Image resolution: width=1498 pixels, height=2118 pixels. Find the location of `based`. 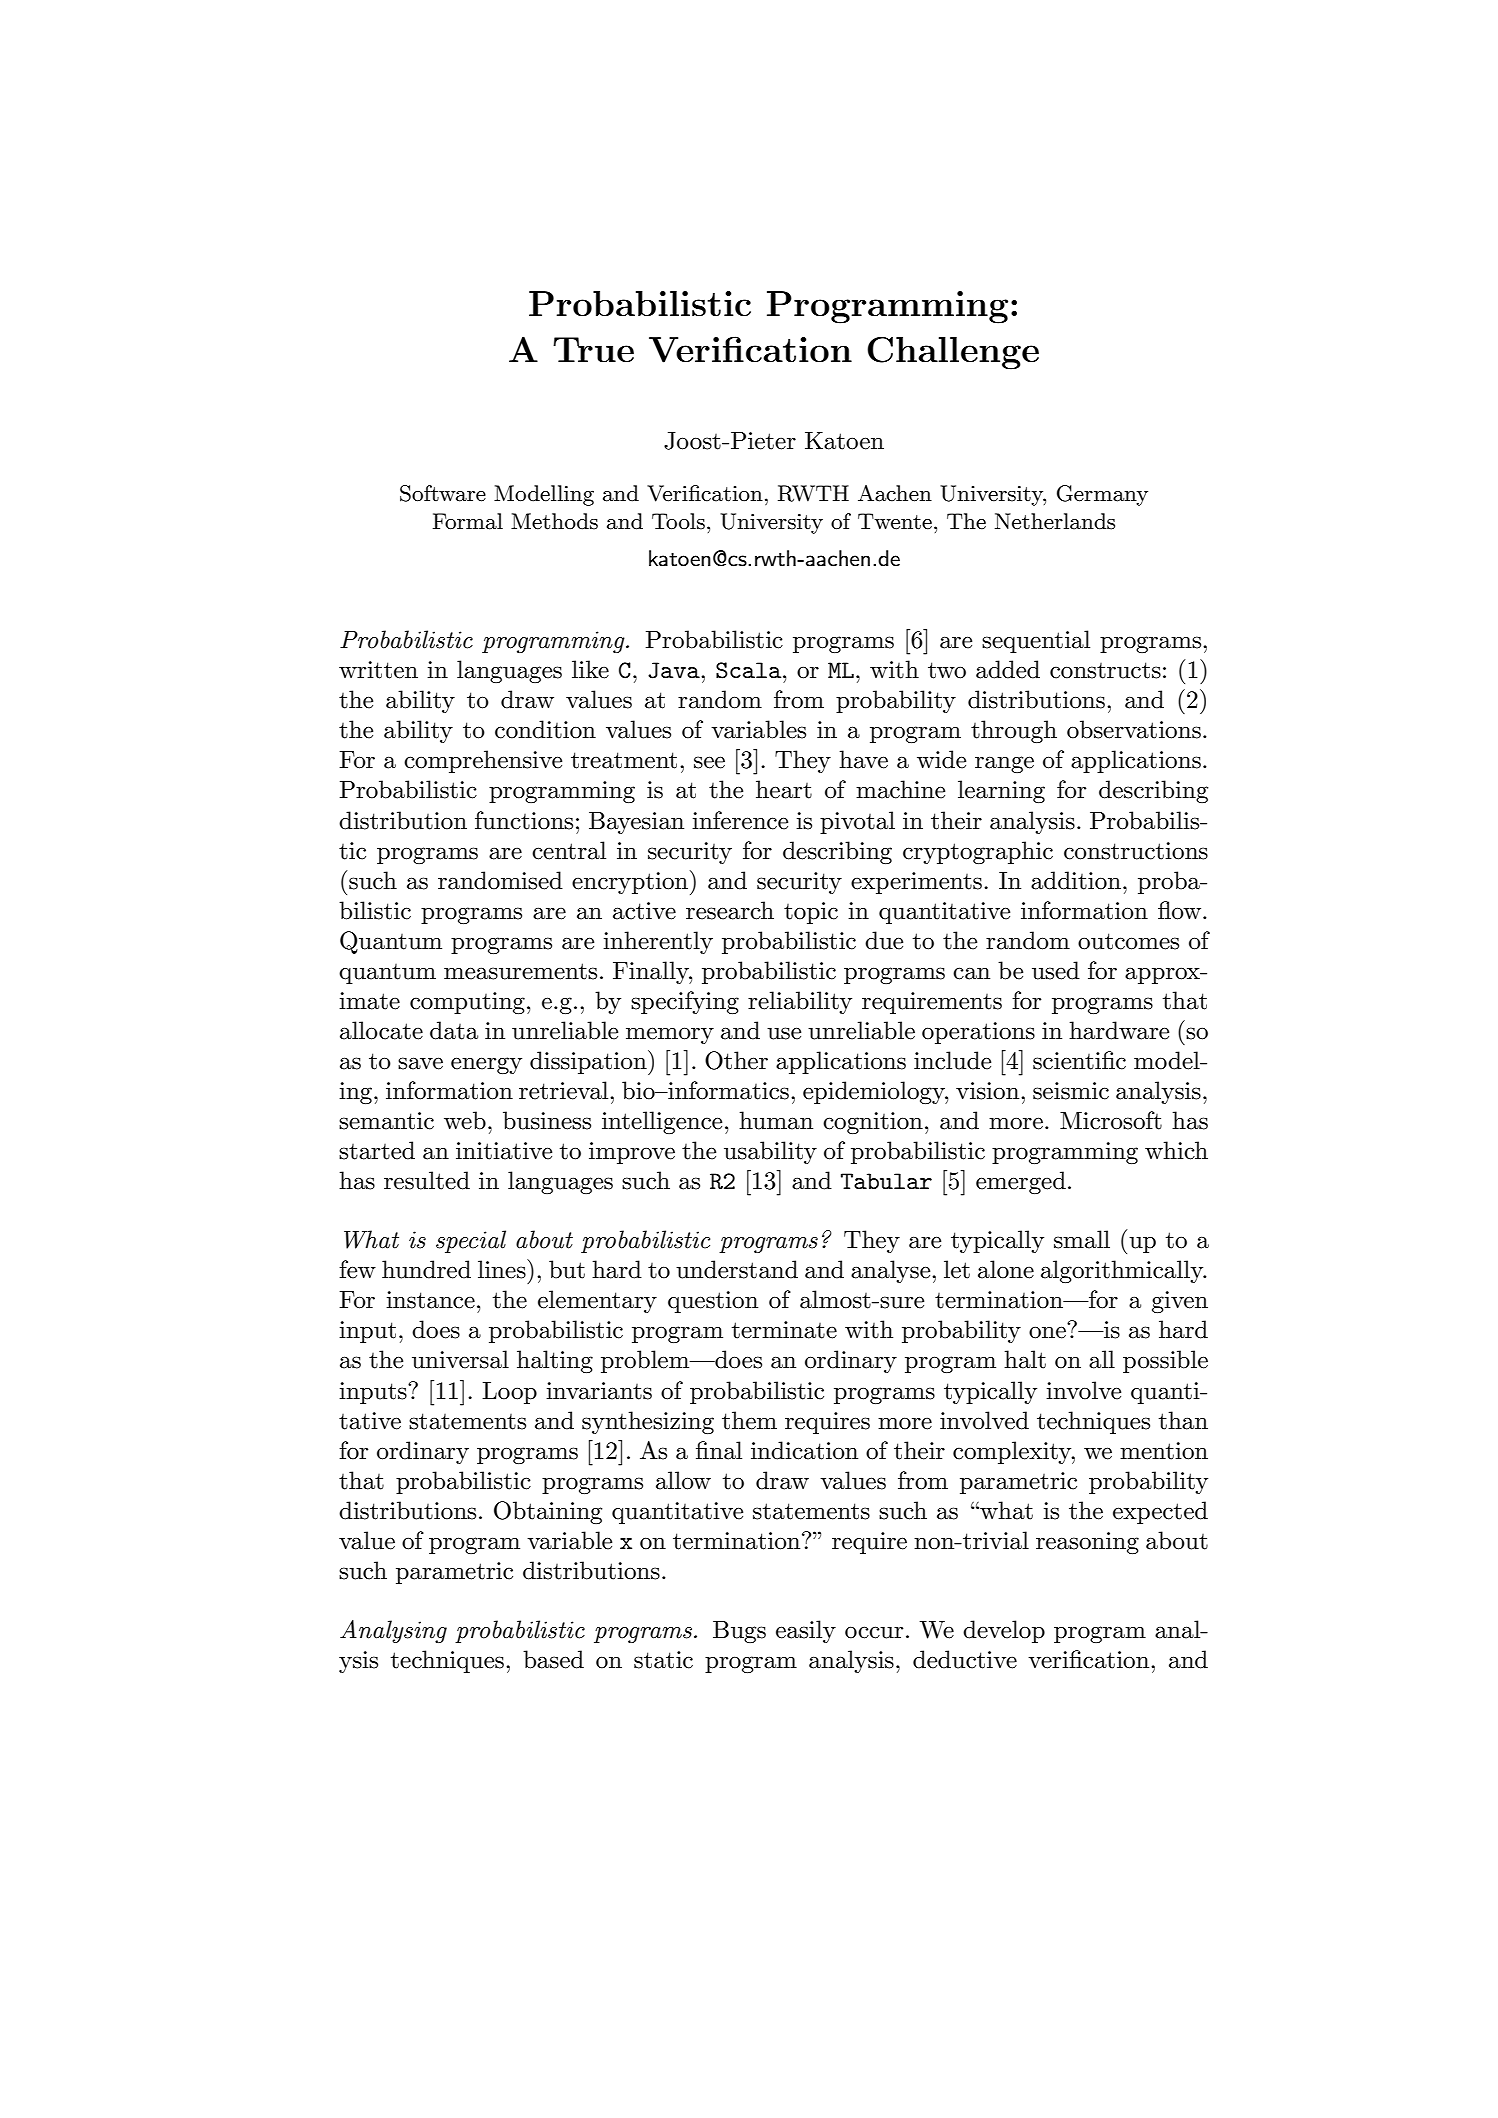

based is located at coordinates (553, 1659).
